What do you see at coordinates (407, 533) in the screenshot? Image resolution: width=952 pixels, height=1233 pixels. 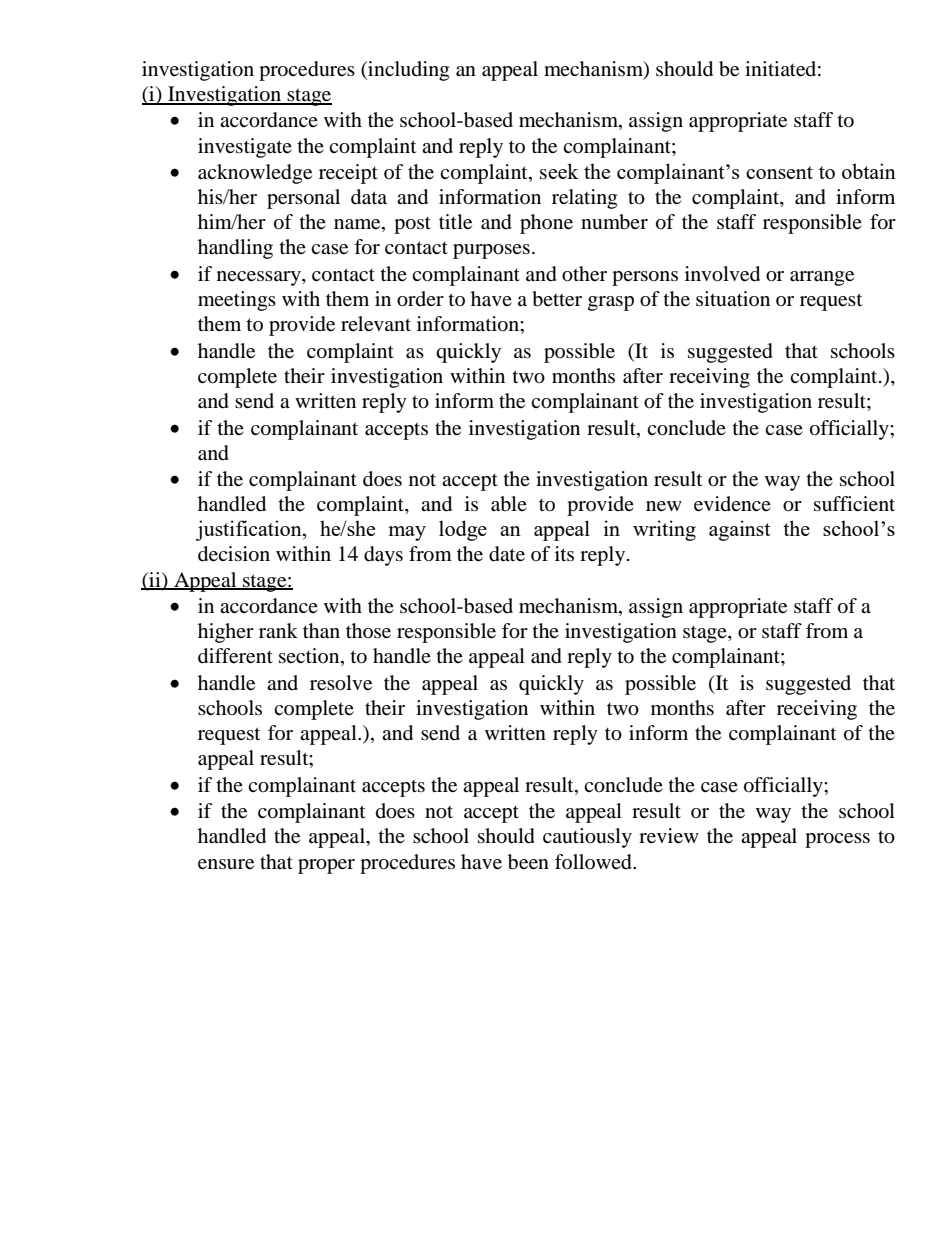 I see `may` at bounding box center [407, 533].
